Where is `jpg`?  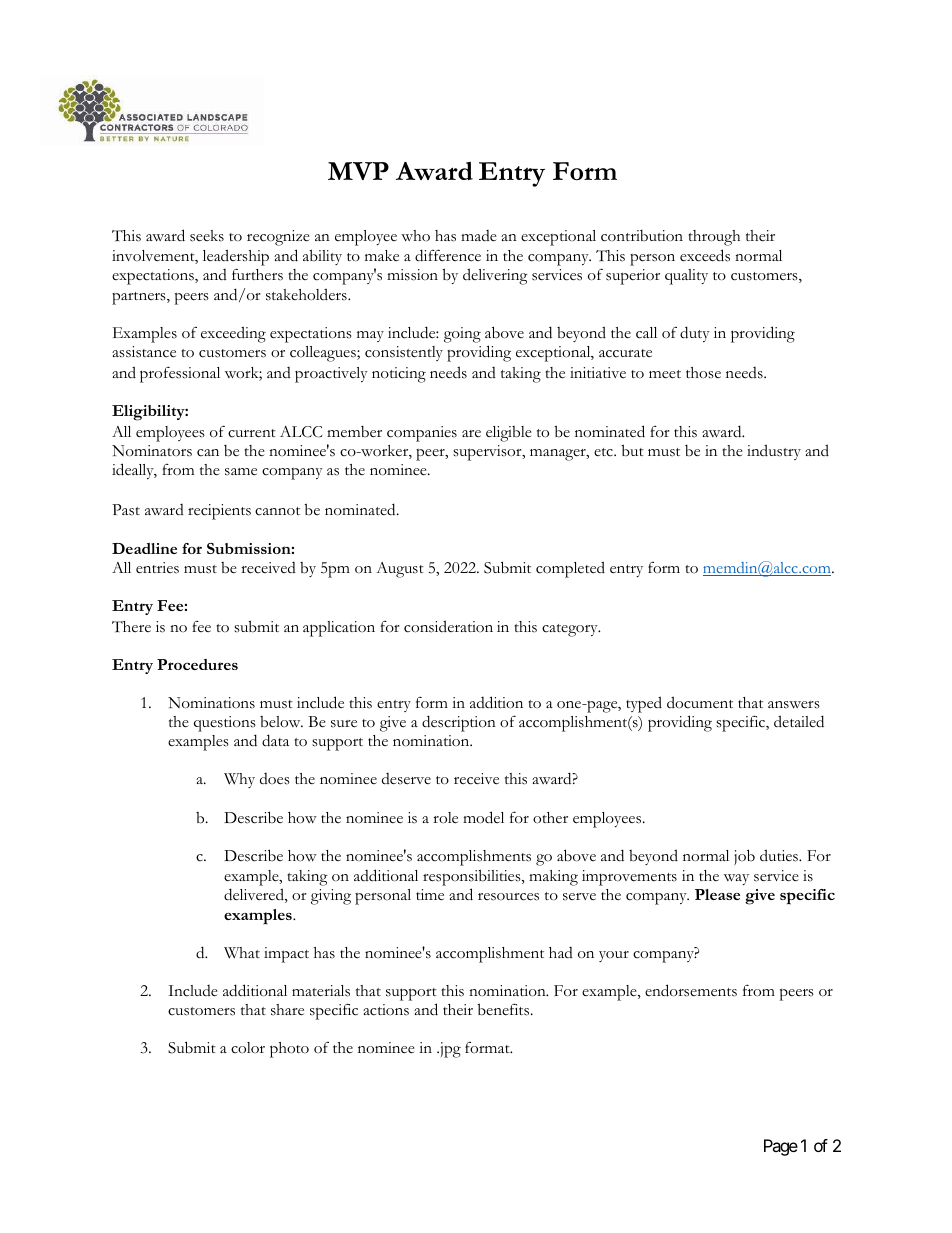
jpg is located at coordinates (449, 1050).
